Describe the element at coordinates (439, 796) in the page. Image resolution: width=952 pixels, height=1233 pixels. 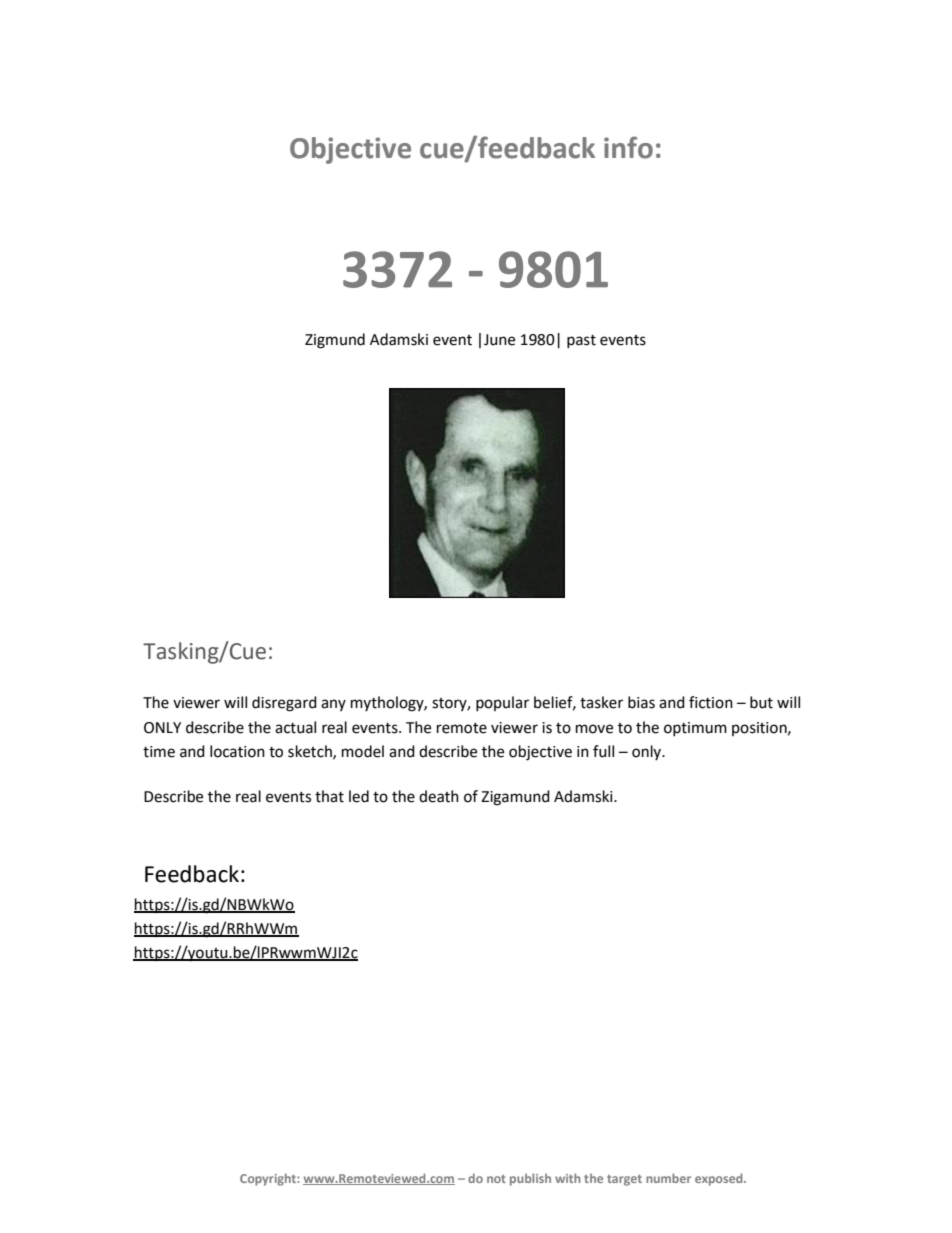
I see `death` at that location.
